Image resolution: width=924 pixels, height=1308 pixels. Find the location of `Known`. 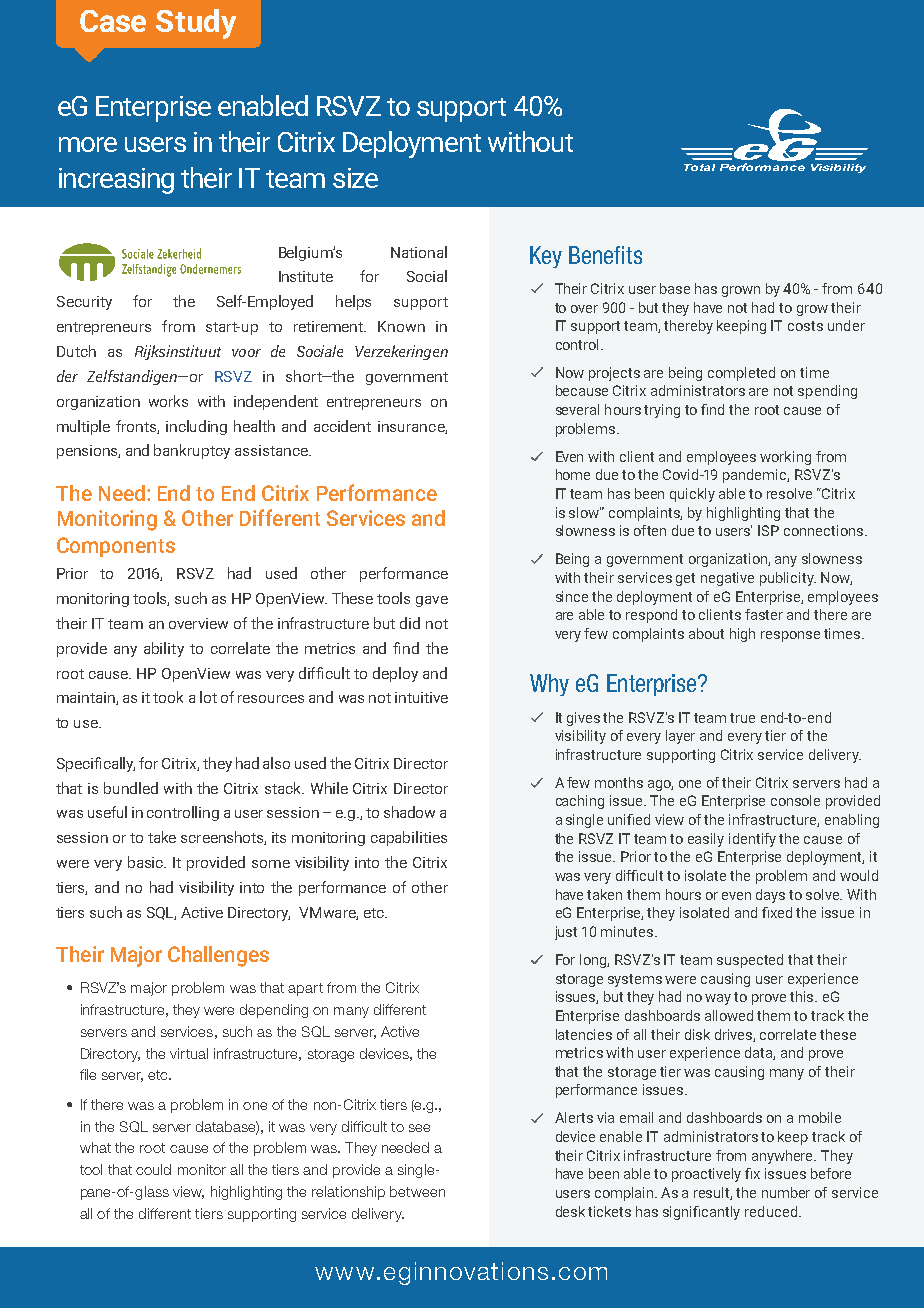

Known is located at coordinates (401, 326).
